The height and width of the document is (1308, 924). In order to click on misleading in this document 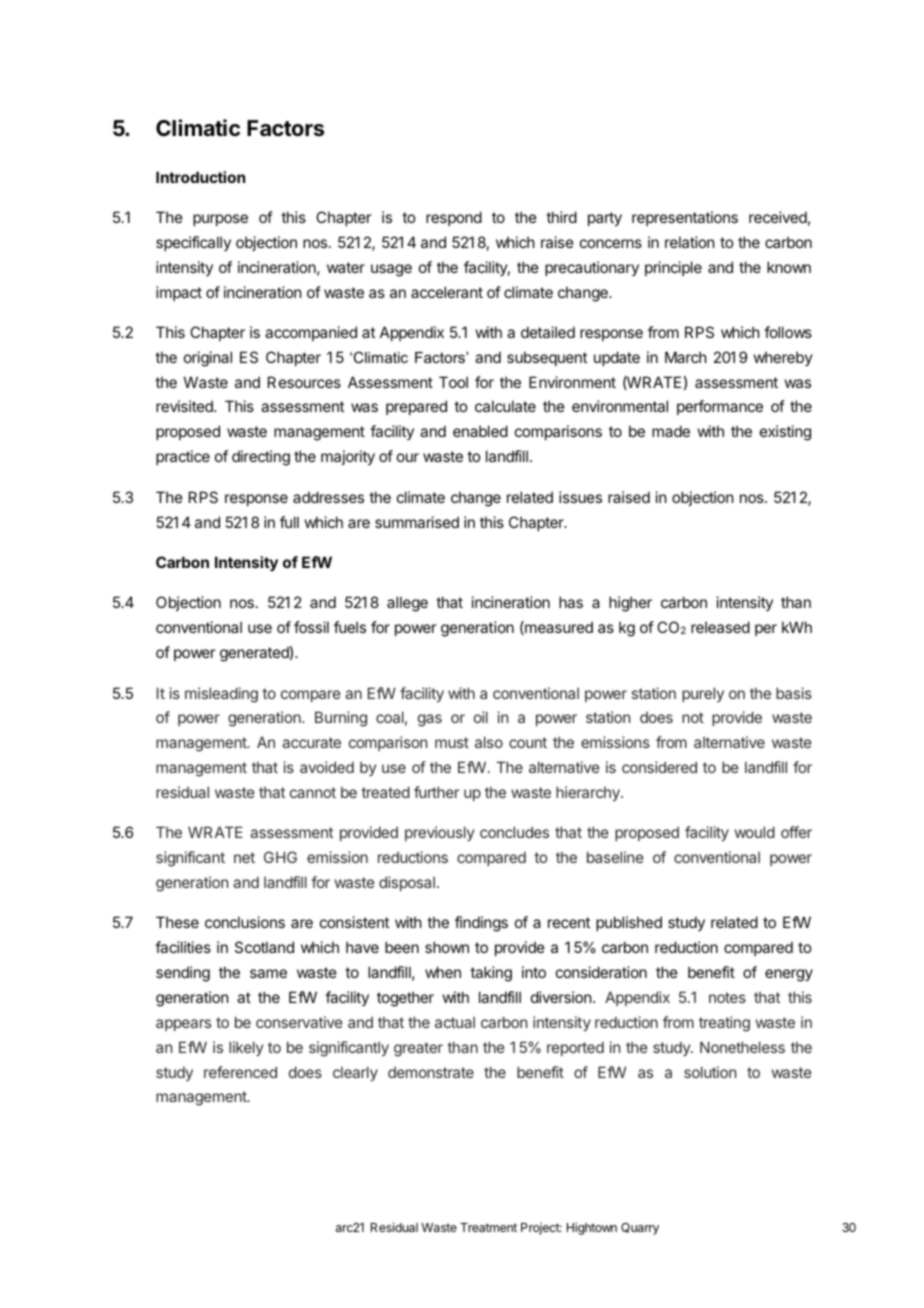, I will do `click(221, 695)`.
